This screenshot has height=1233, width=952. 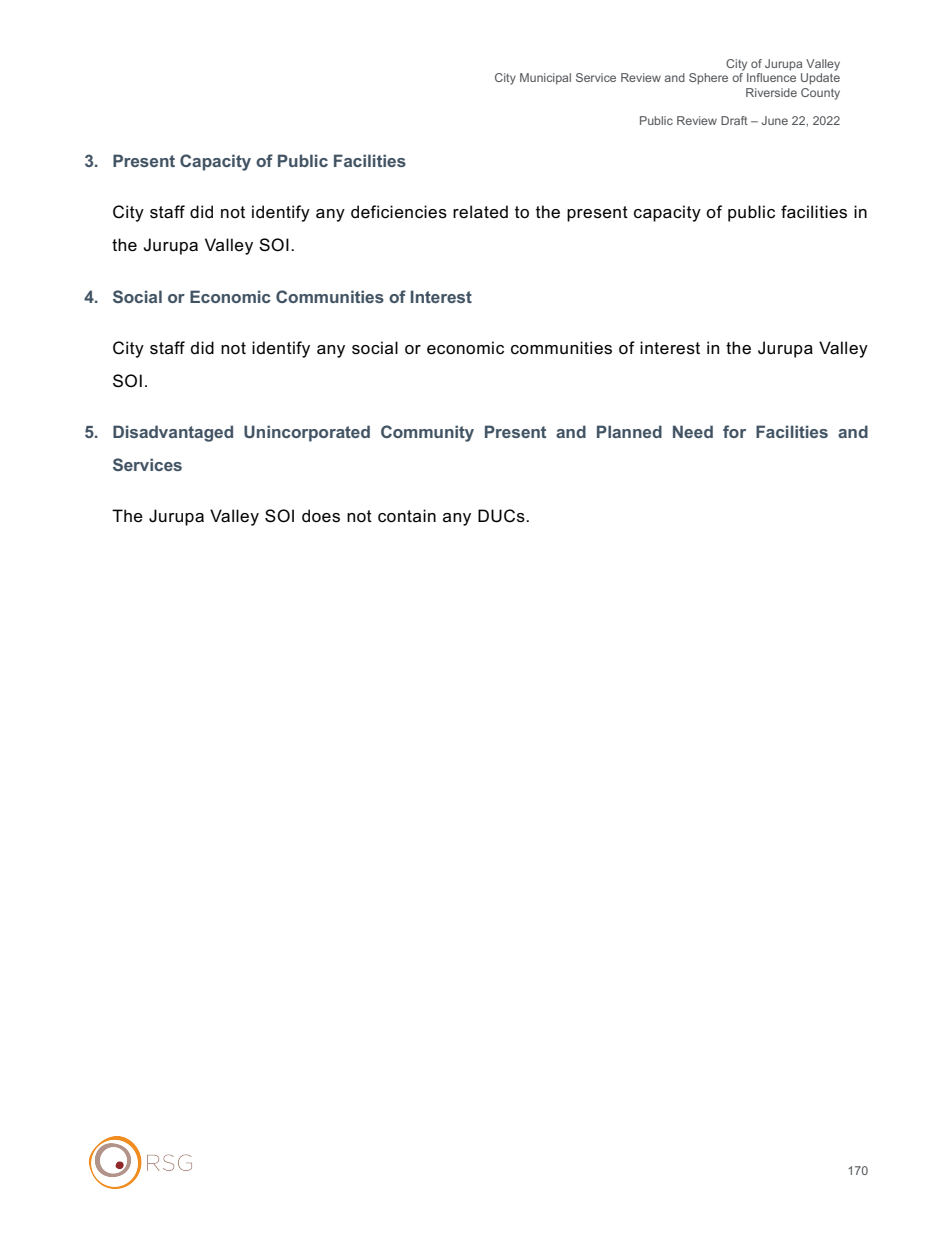 I want to click on County, so click(x=820, y=94).
